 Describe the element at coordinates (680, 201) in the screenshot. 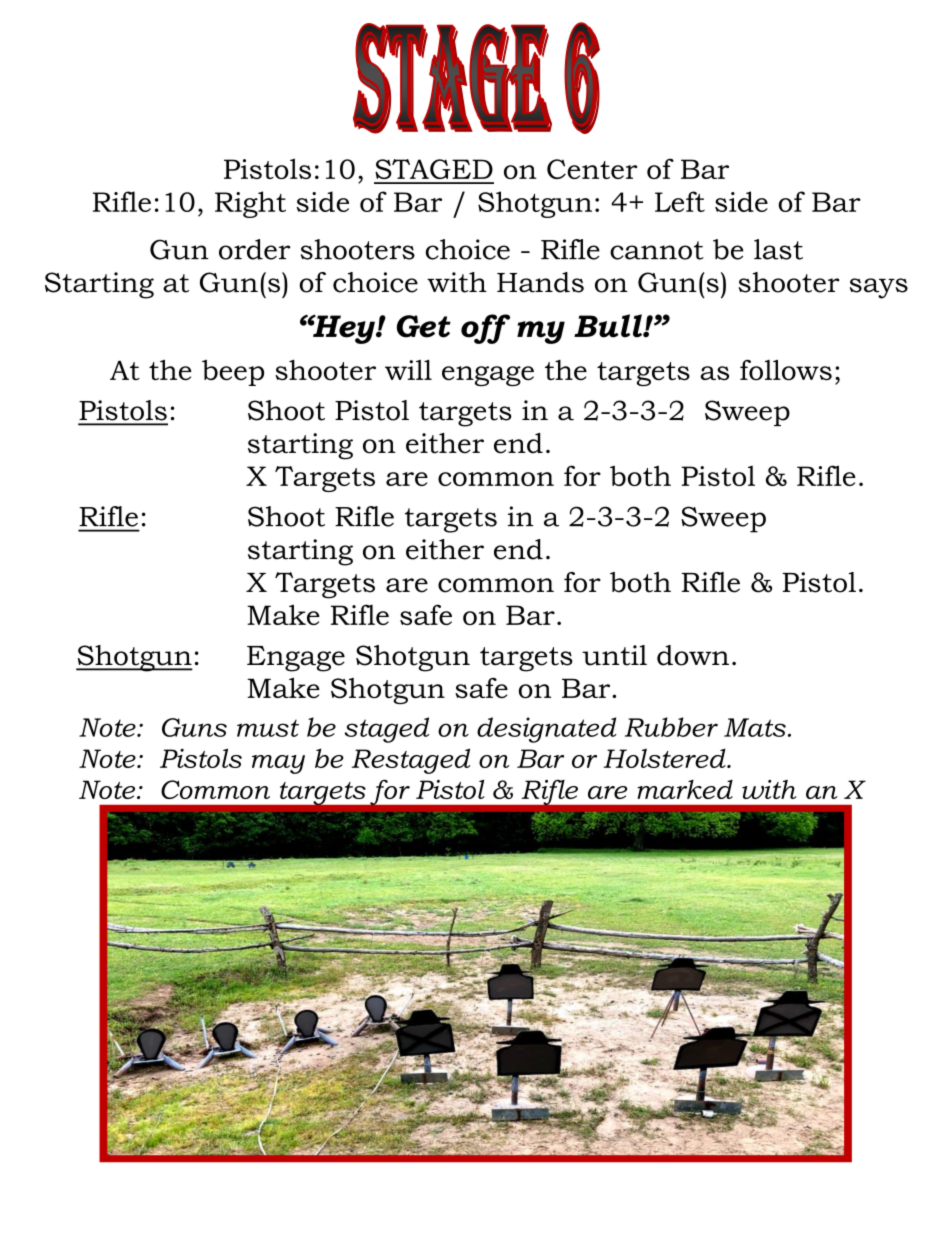

I see `Left` at that location.
